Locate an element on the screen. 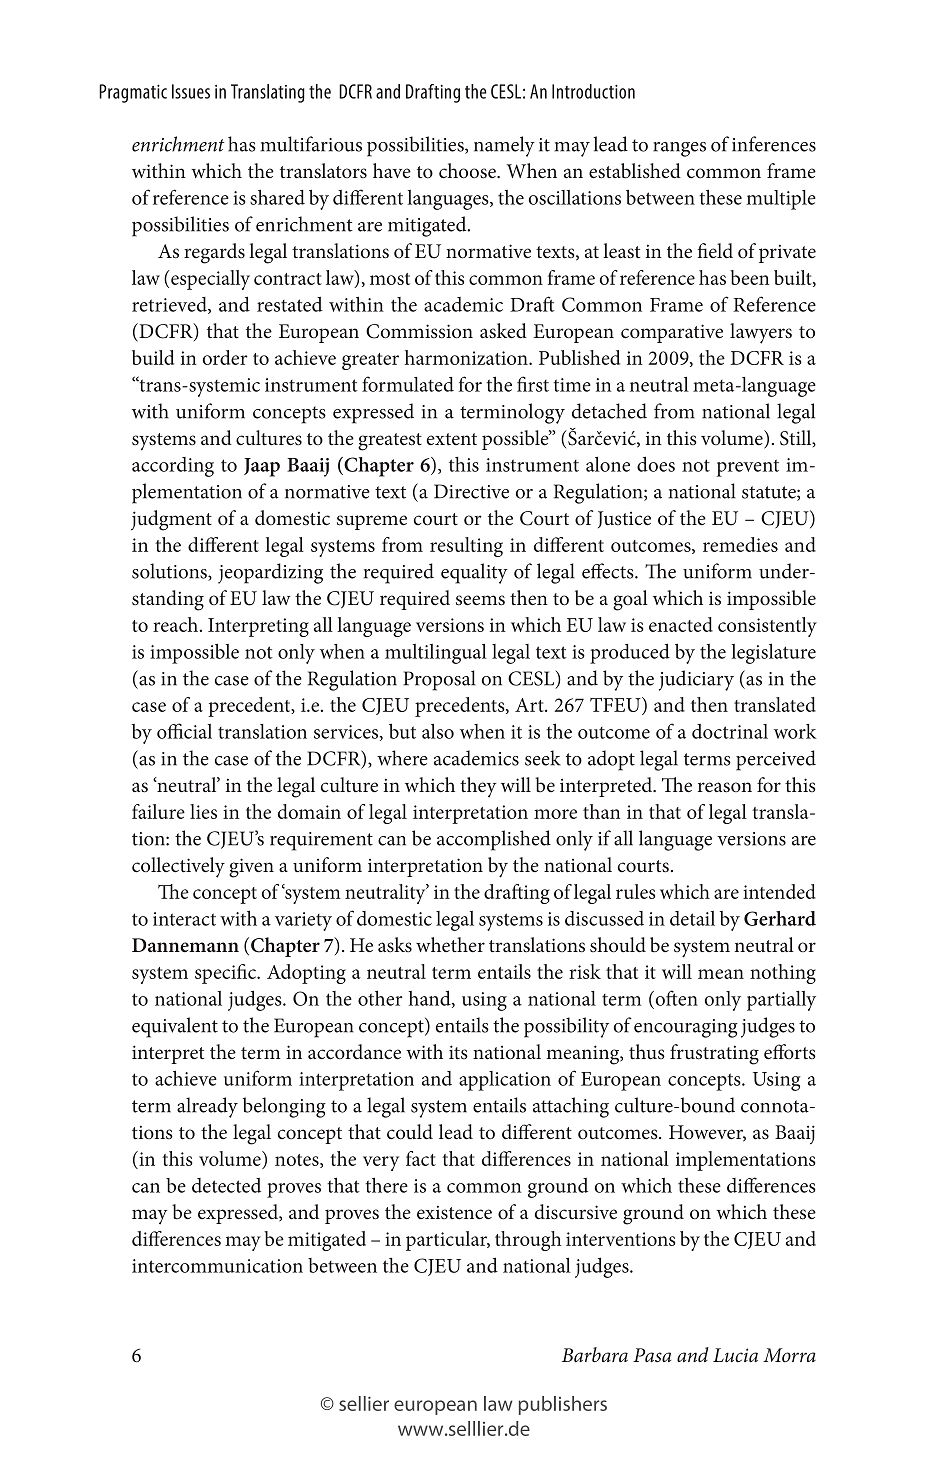  publishers is located at coordinates (562, 1405).
